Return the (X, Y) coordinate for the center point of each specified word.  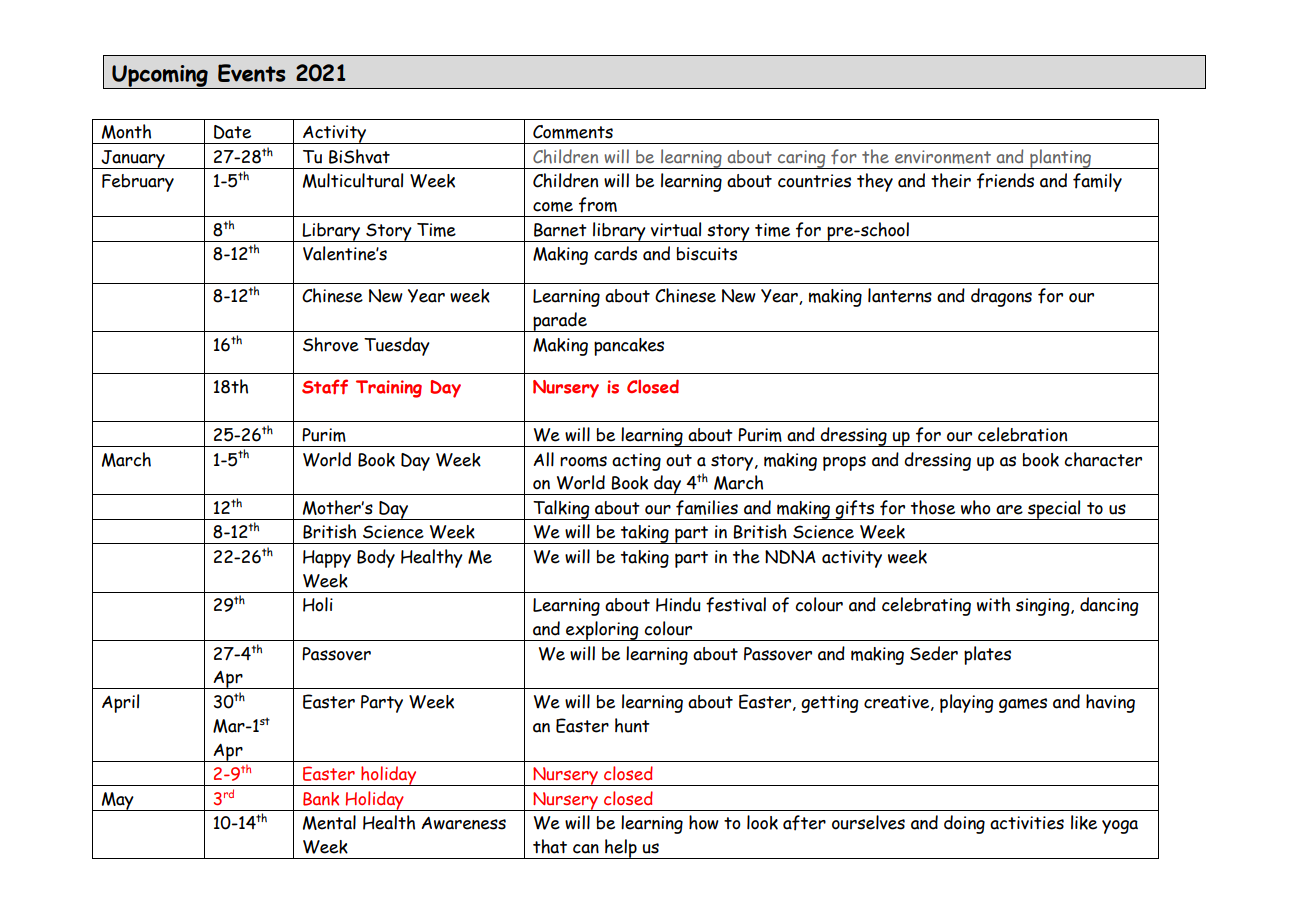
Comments (573, 132)
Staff (325, 387)
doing (964, 824)
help (621, 849)
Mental (329, 822)
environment (943, 157)
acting (636, 462)
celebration (1022, 434)
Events (251, 73)
